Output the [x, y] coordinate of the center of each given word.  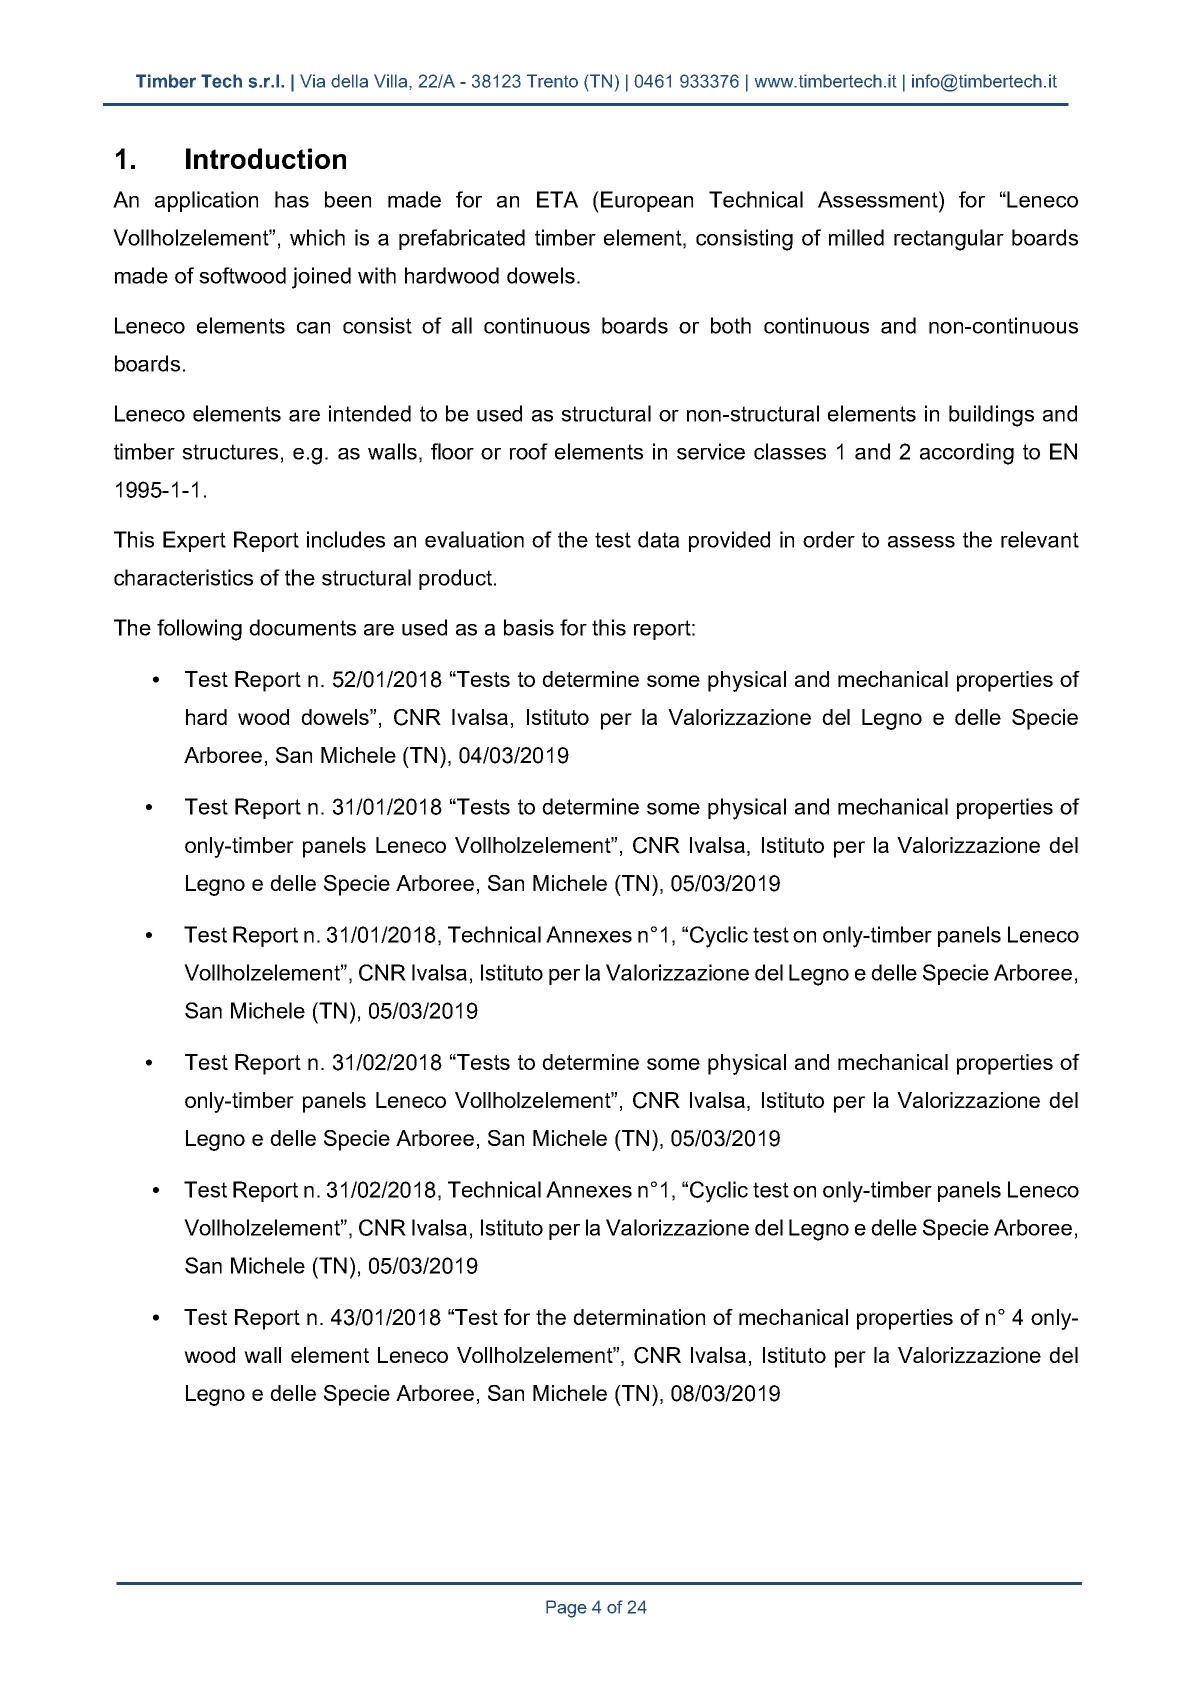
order [829, 539]
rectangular [949, 240]
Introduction [266, 158]
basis [529, 627]
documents [302, 627]
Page [566, 1609]
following [199, 630]
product [455, 579]
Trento [552, 81]
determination [639, 1317]
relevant [1040, 539]
